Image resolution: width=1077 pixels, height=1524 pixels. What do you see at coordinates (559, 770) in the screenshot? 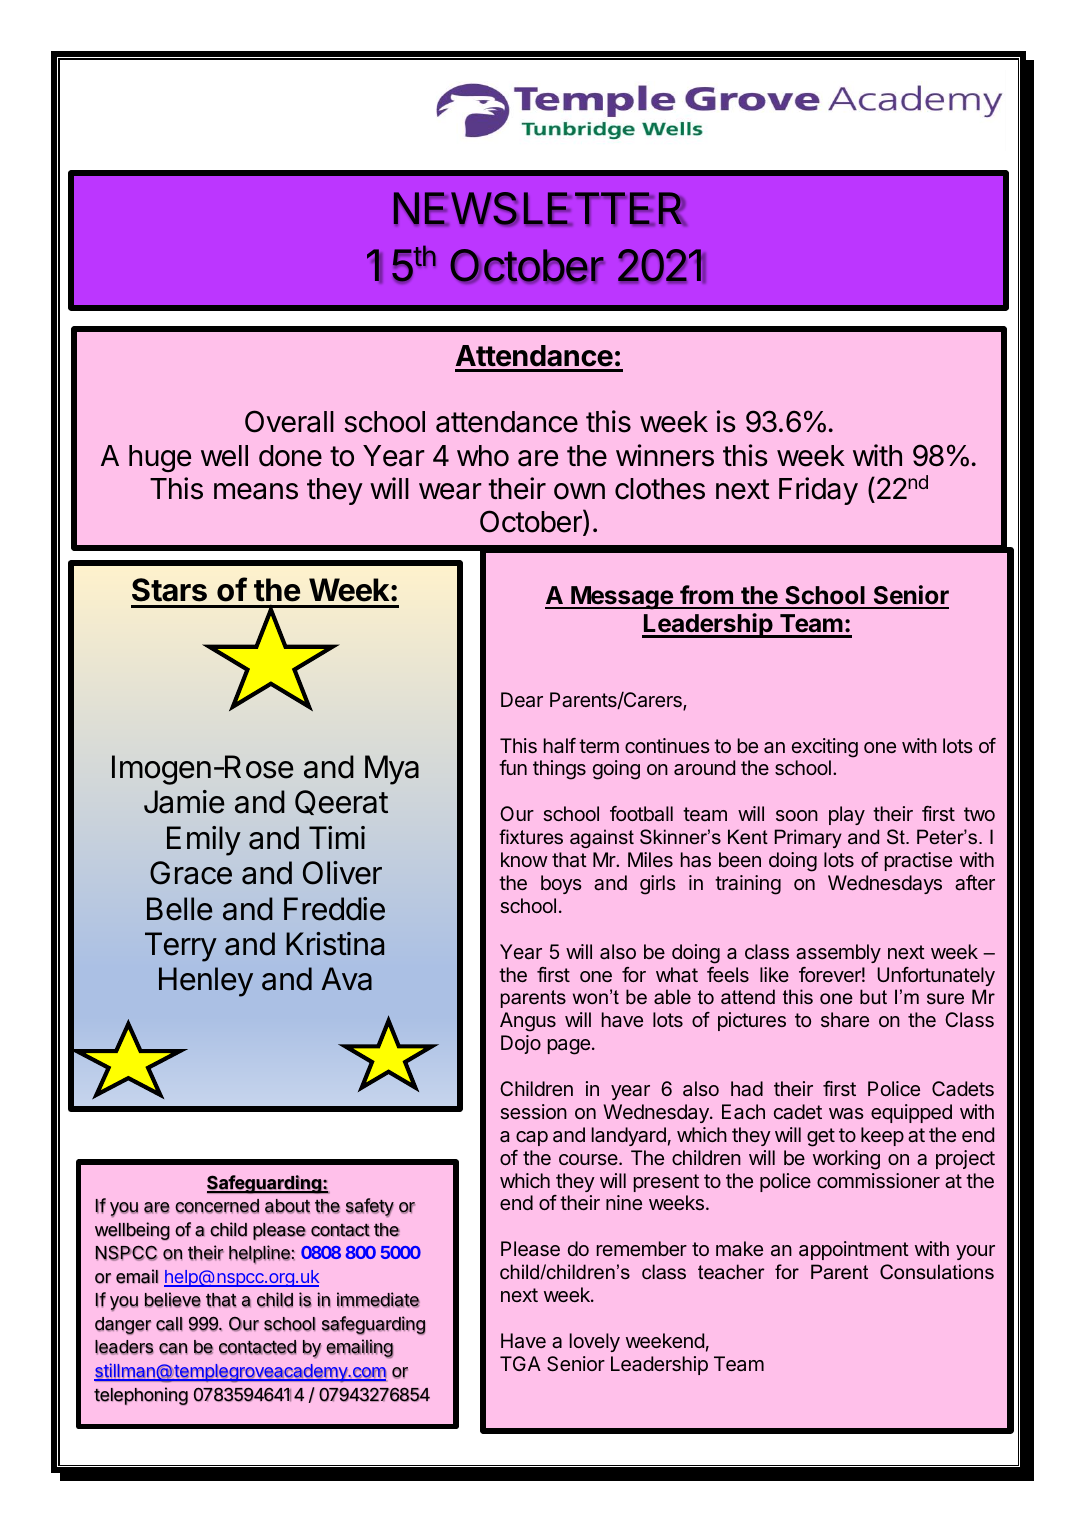
I see `things` at bounding box center [559, 770].
